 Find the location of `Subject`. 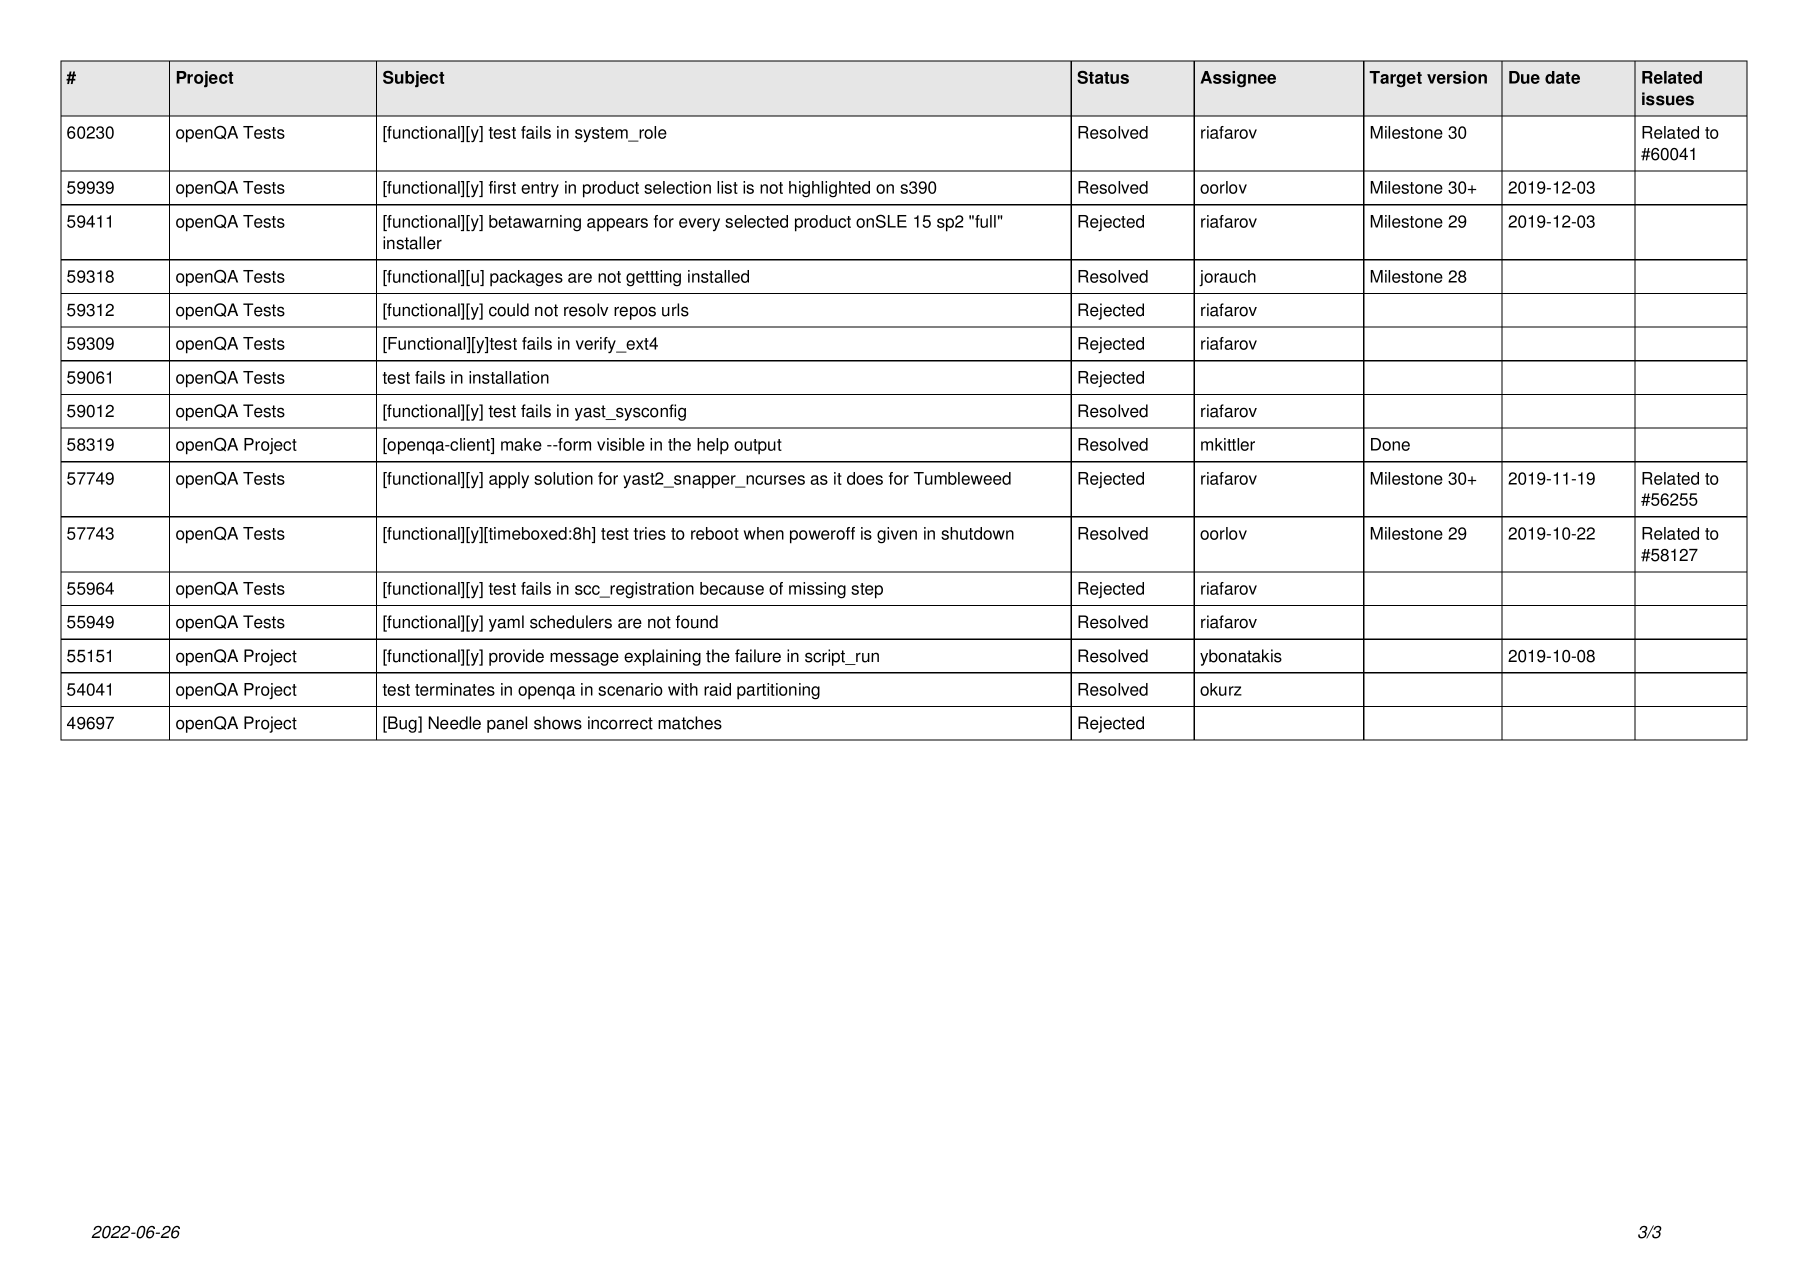

Subject is located at coordinates (413, 79).
